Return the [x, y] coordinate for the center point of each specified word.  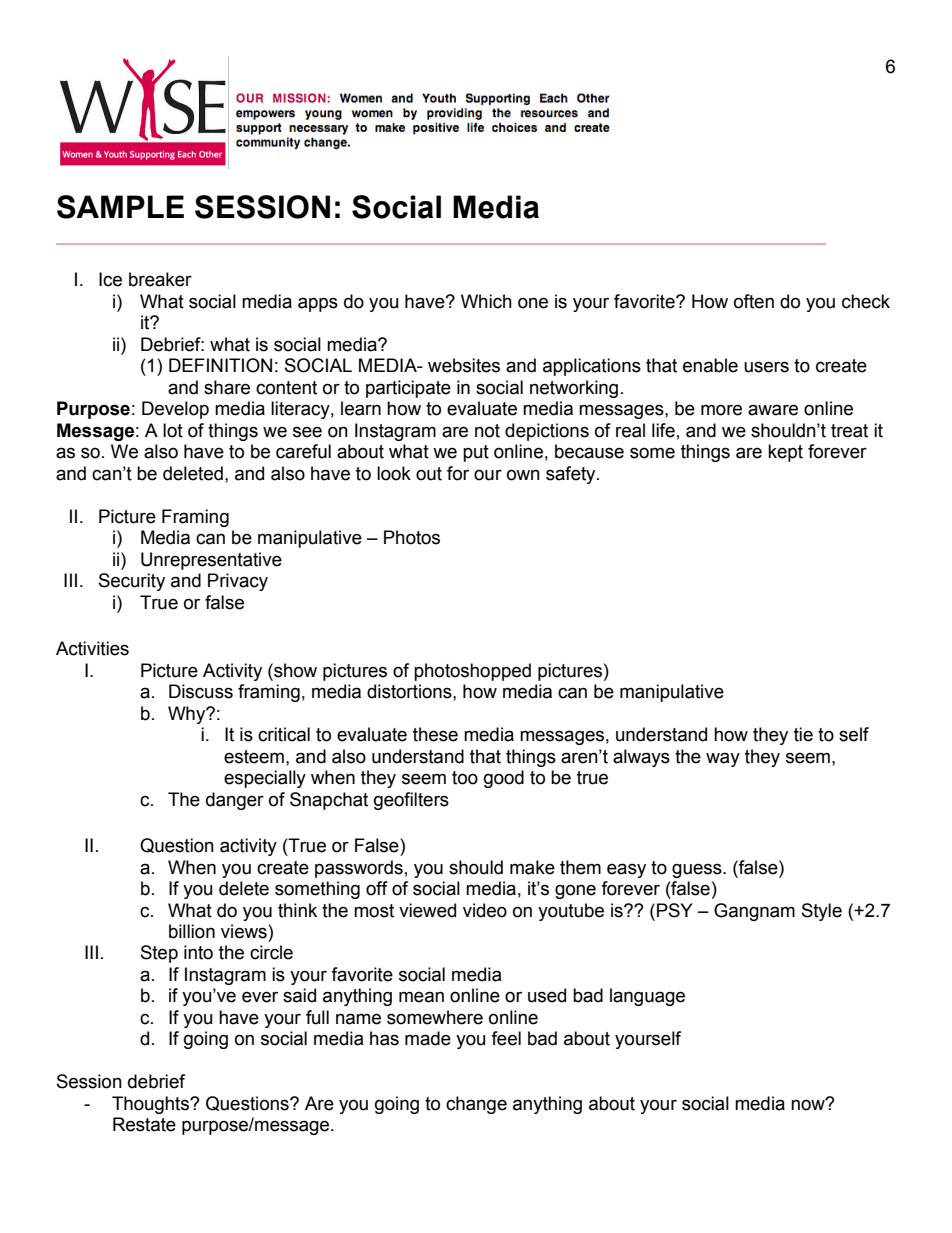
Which [486, 301]
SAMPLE [120, 207]
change [476, 1105]
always [641, 758]
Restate [144, 1124]
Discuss [201, 691]
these [435, 734]
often [754, 301]
